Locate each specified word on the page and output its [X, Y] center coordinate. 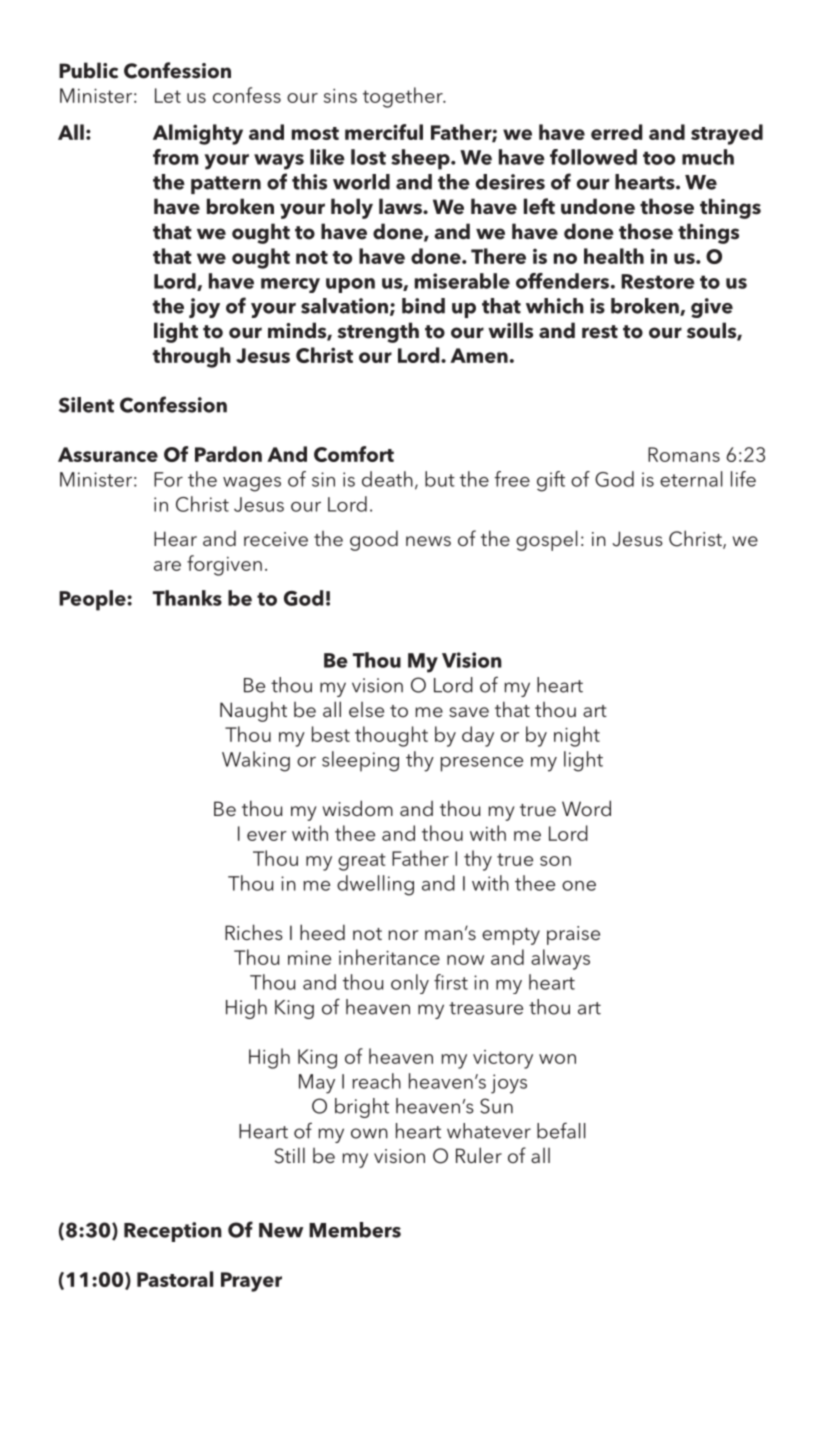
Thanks [187, 598]
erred [617, 132]
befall [561, 1130]
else [366, 709]
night [577, 736]
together [404, 97]
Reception [173, 1232]
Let [168, 95]
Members [355, 1230]
